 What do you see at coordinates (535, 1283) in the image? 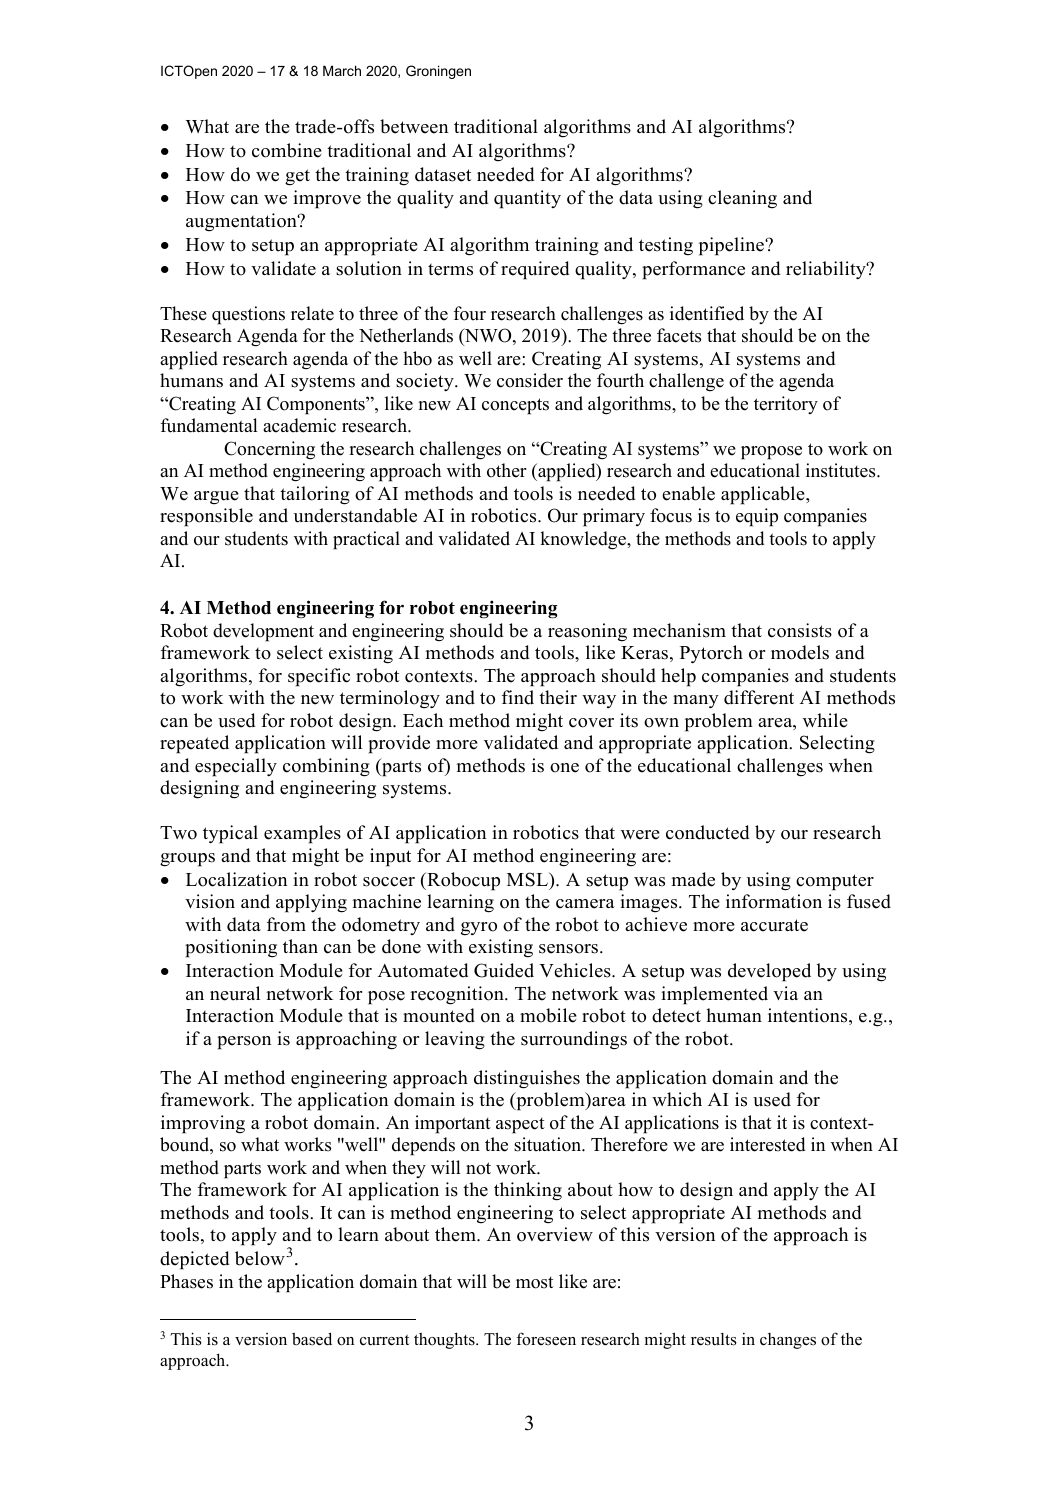
I see `most` at bounding box center [535, 1283].
